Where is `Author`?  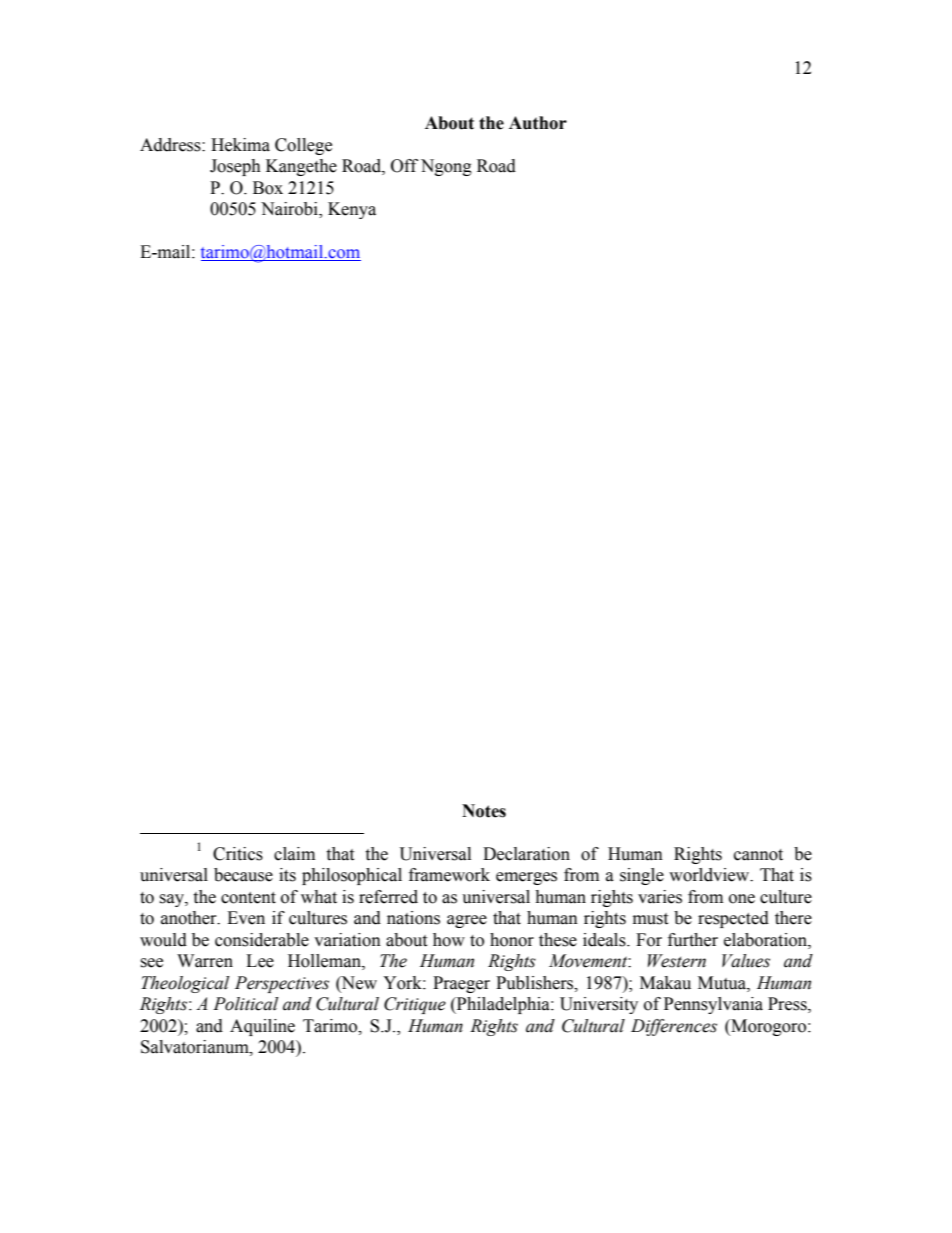 Author is located at coordinates (538, 123).
